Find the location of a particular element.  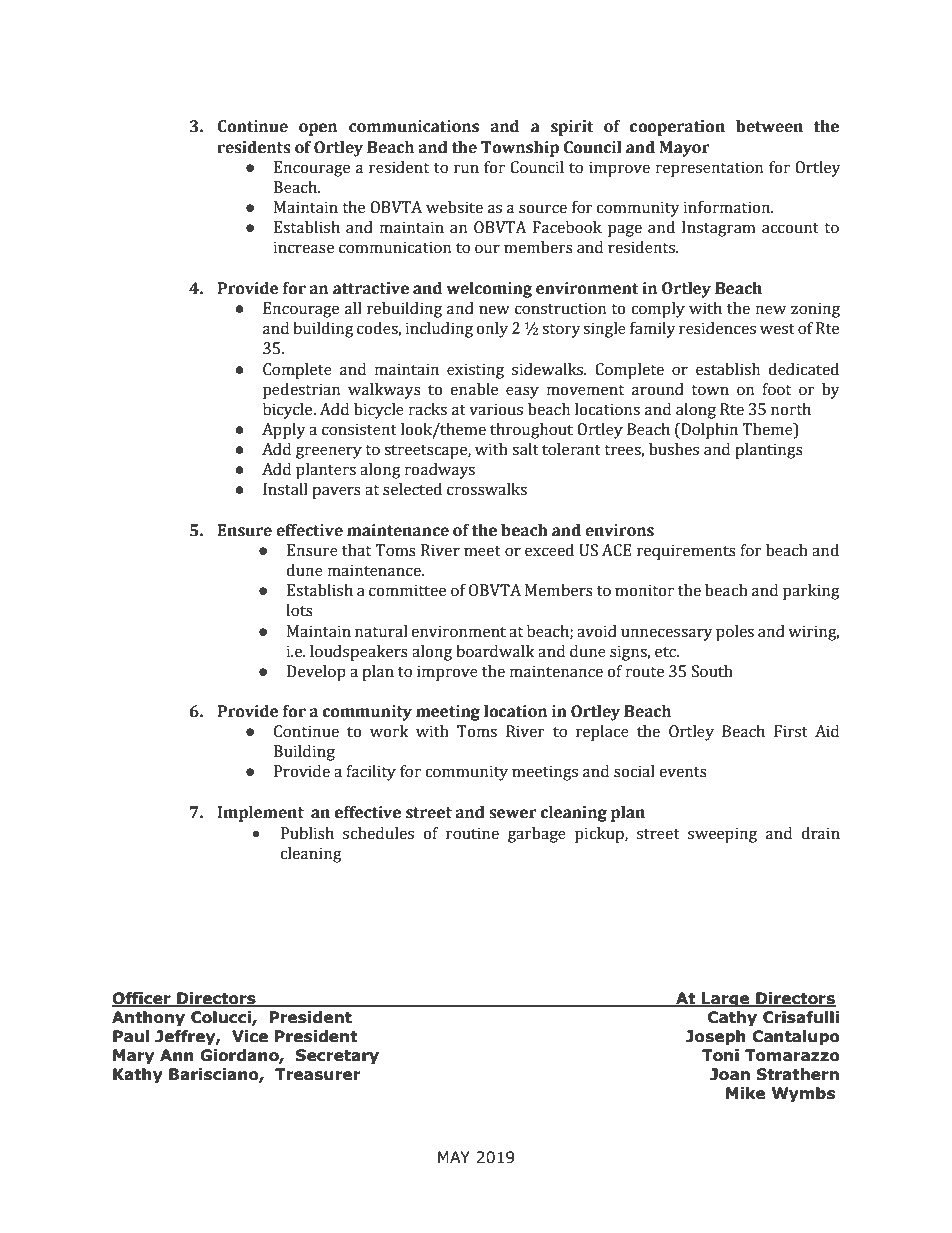

Secretary is located at coordinates (337, 1056).
